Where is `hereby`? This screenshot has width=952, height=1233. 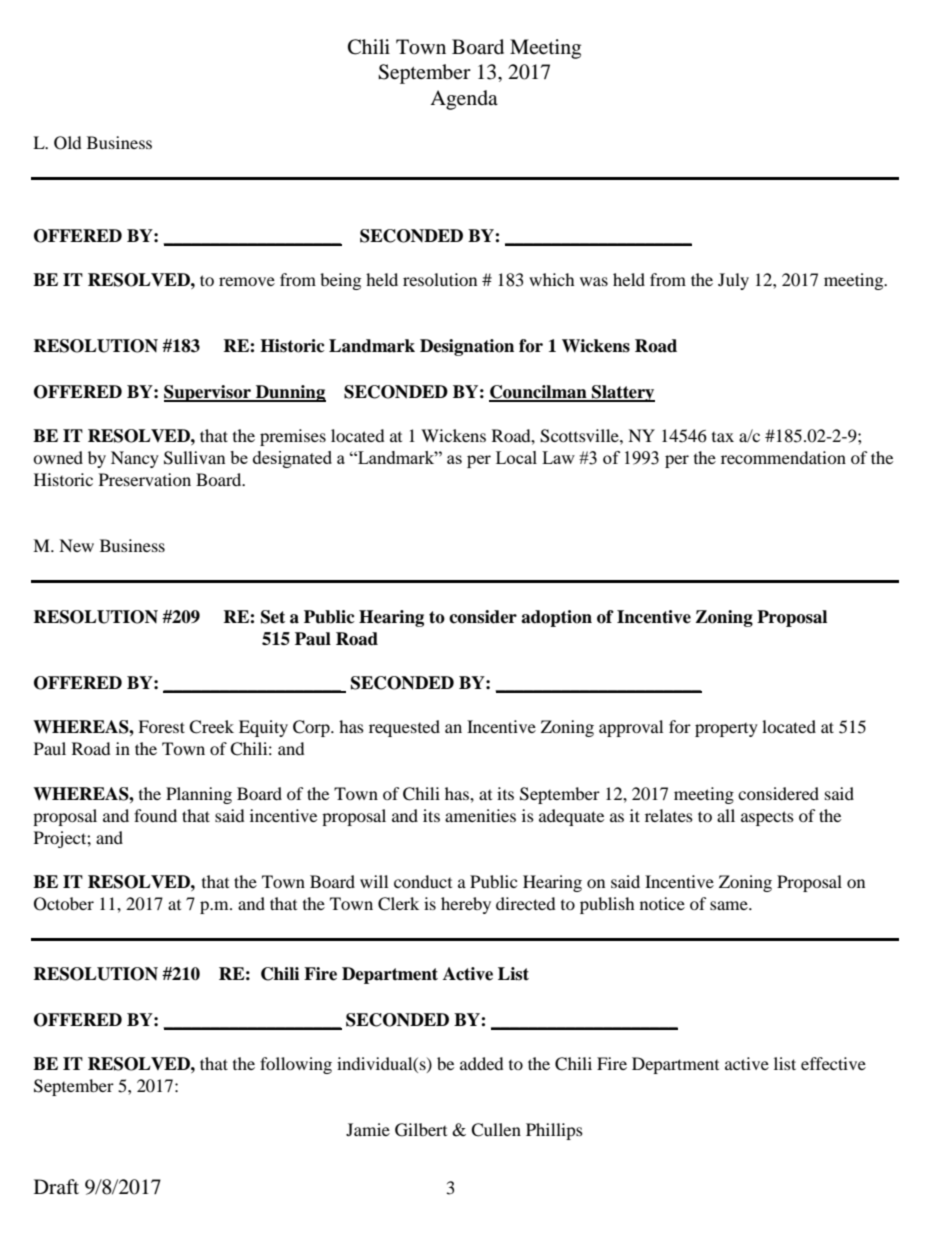
hereby is located at coordinates (466, 905).
